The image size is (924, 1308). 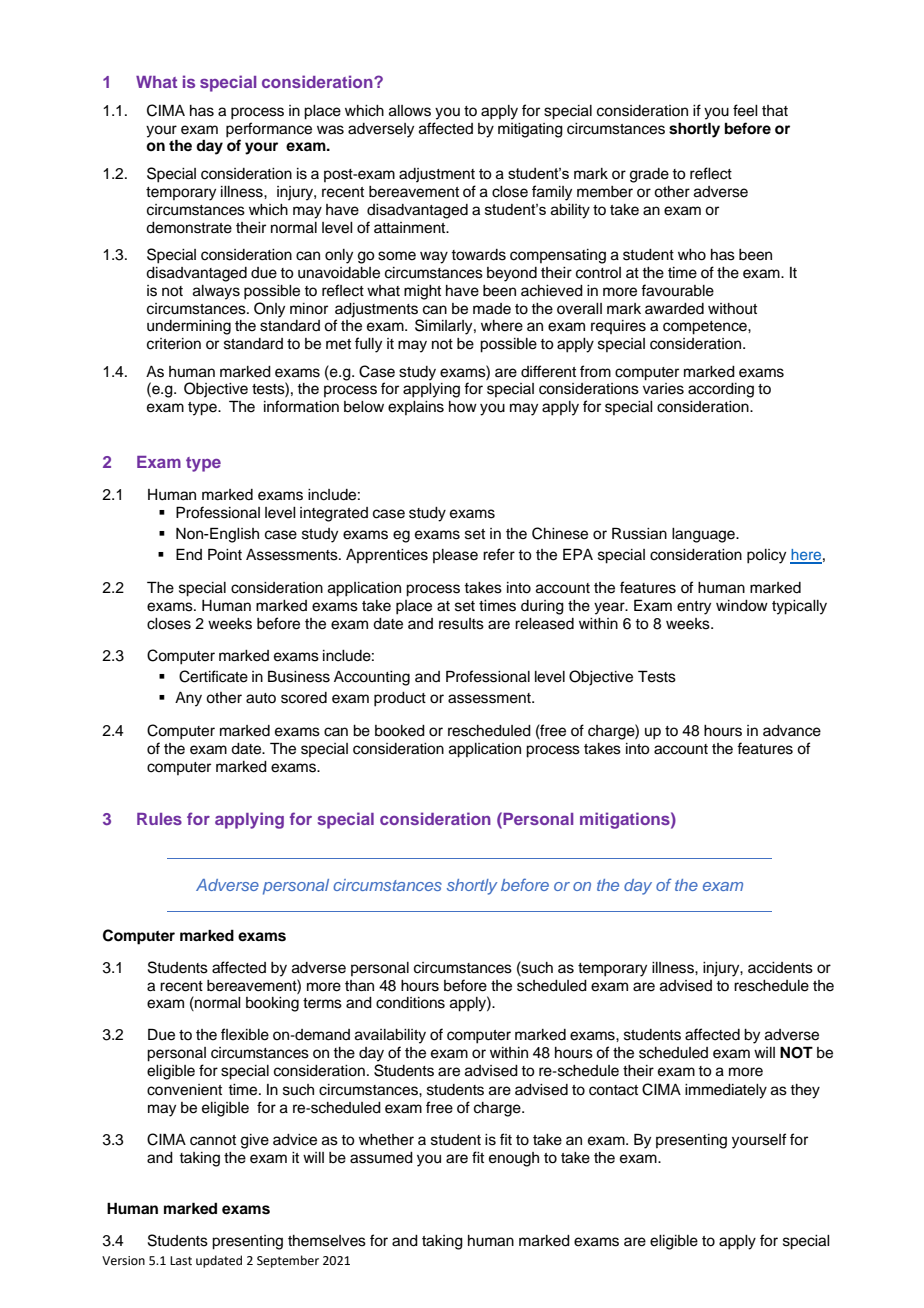 I want to click on criterion, so click(x=174, y=344).
